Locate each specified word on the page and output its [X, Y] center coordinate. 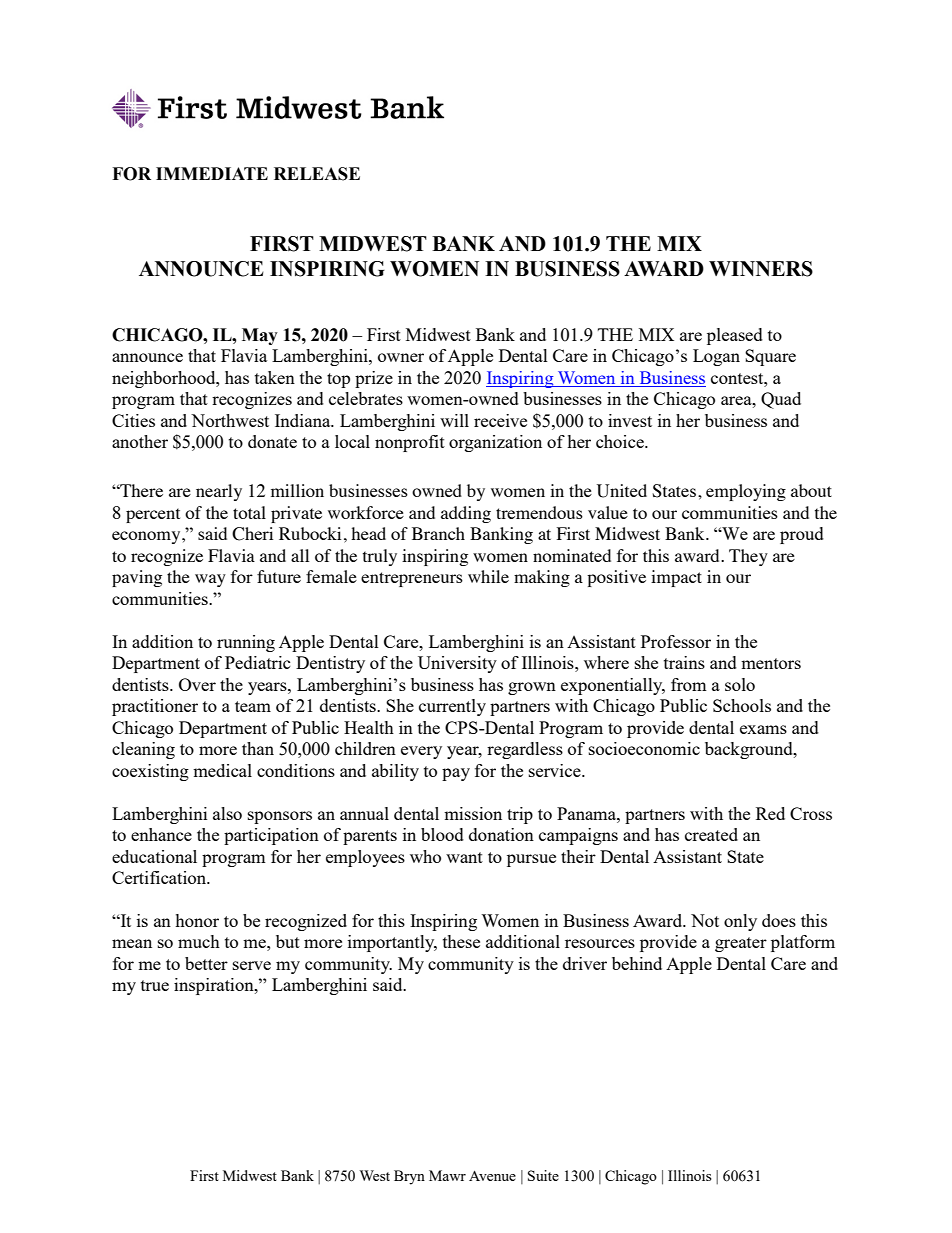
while [488, 576]
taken [275, 377]
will [454, 420]
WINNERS [761, 269]
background [750, 750]
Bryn [409, 1177]
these [461, 941]
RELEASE [317, 174]
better [206, 963]
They [748, 557]
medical [222, 770]
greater [741, 944]
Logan [716, 357]
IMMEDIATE [212, 173]
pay [456, 774]
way [210, 580]
